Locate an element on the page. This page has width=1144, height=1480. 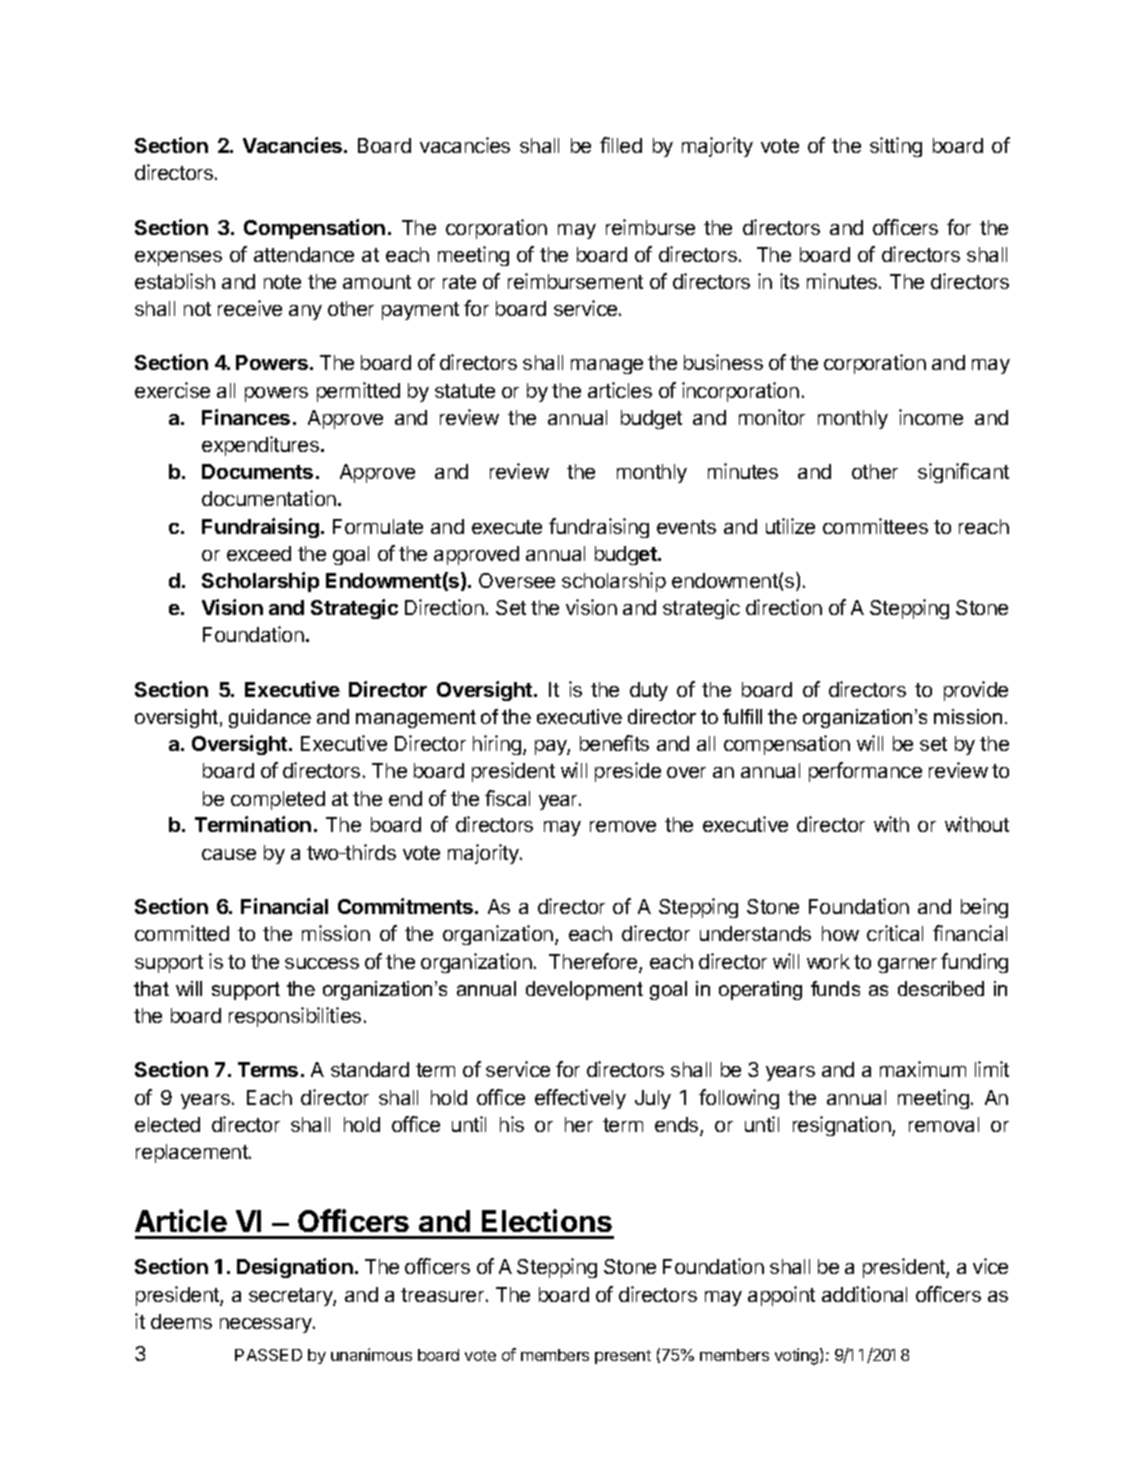
attendance is located at coordinates (304, 254).
